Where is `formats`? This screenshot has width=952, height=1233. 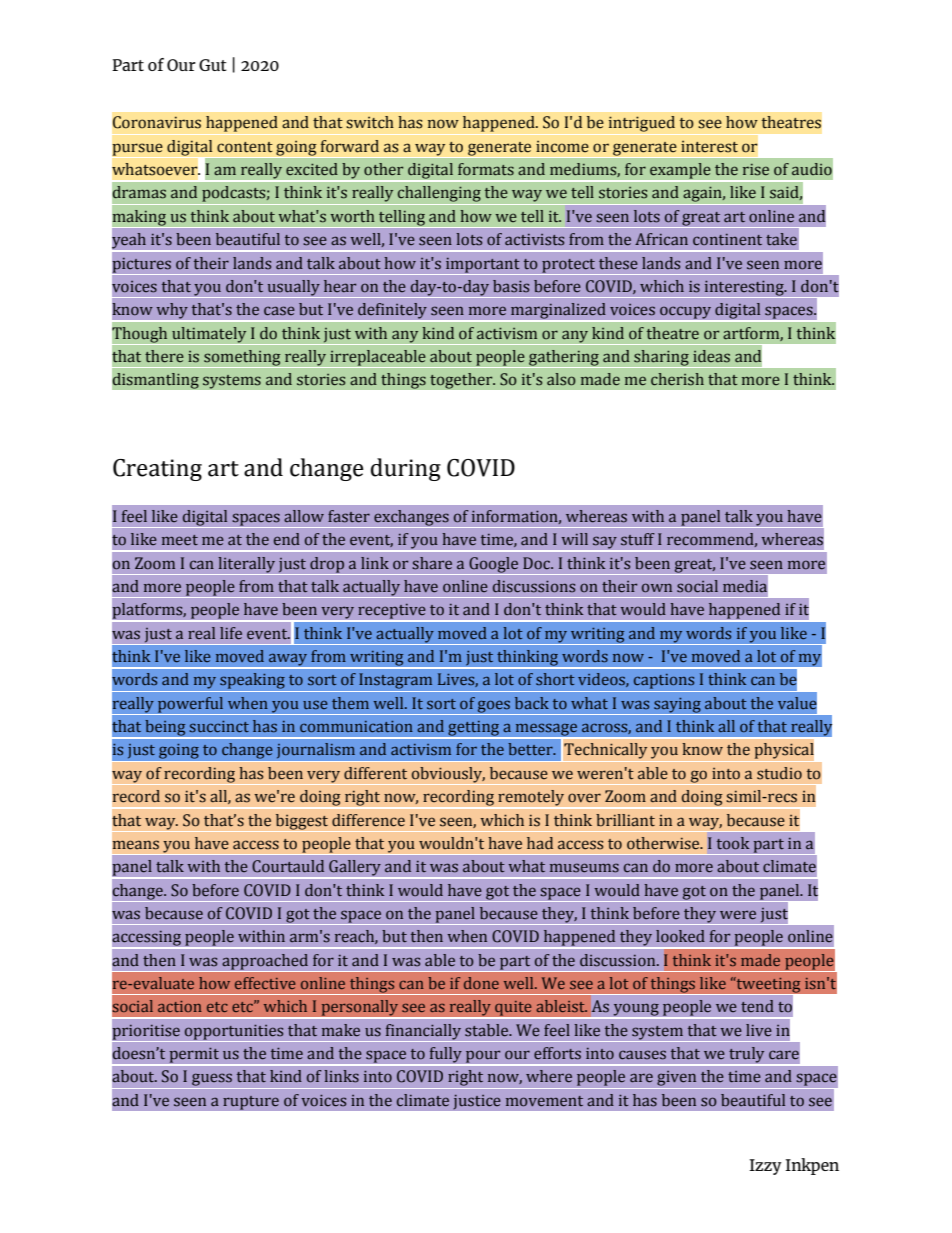 formats is located at coordinates (486, 169).
